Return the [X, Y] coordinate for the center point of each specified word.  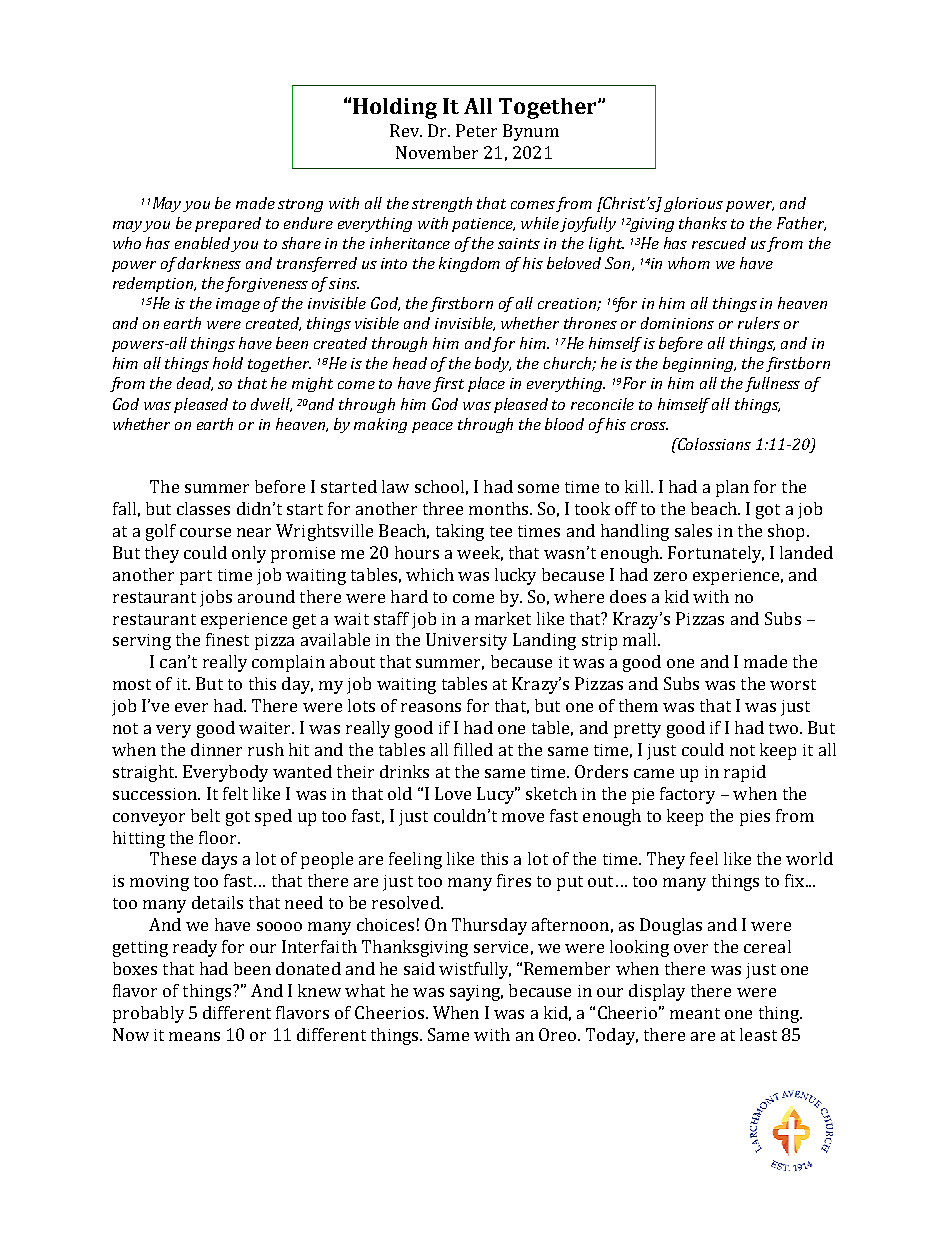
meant [695, 1013]
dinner [216, 749]
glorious [693, 204]
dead [195, 384]
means [194, 1036]
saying [476, 993]
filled [473, 749]
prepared [228, 224]
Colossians [713, 444]
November [437, 152]
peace [432, 427]
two [783, 728]
